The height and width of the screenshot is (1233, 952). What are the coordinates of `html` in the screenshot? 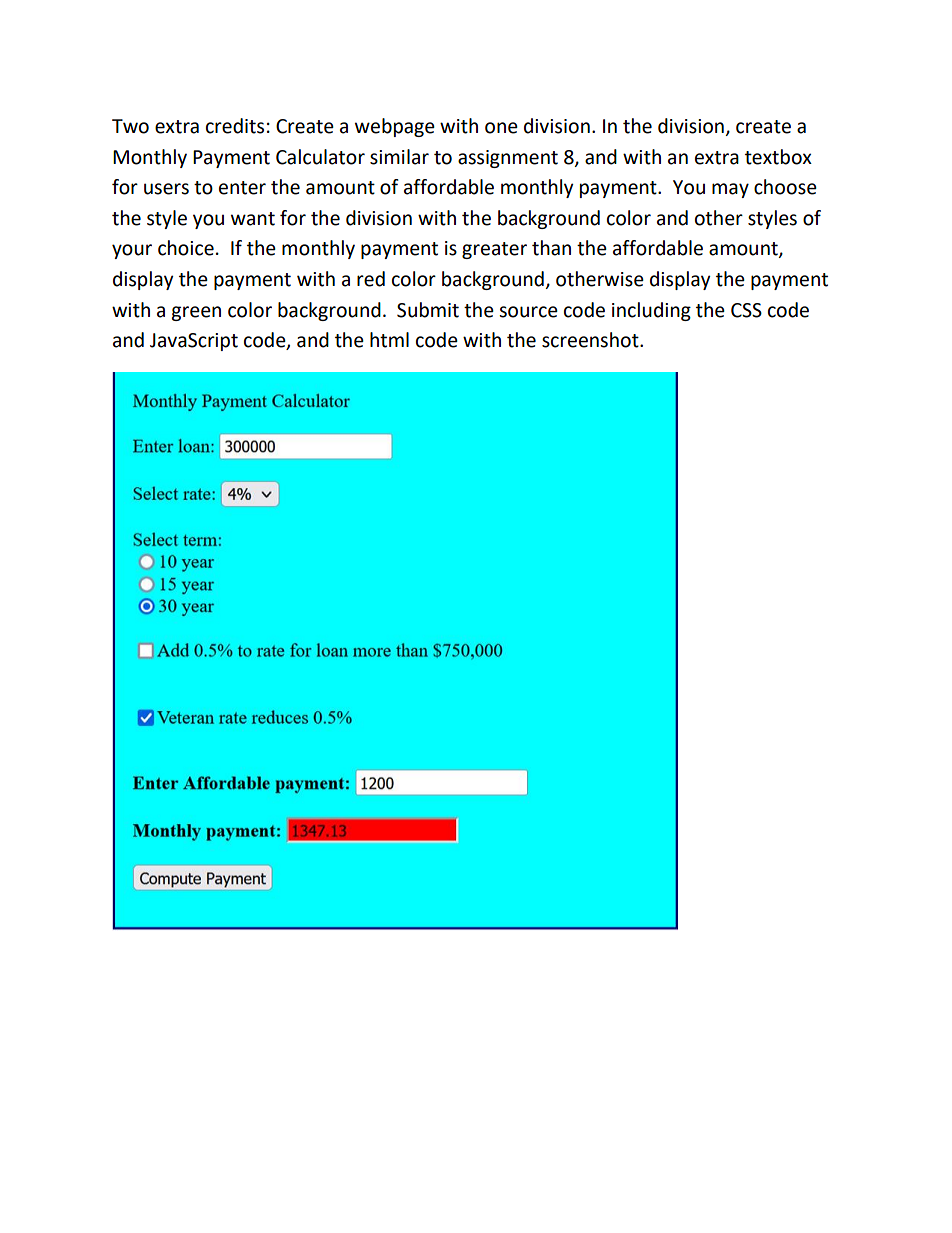 It's located at (389, 340).
